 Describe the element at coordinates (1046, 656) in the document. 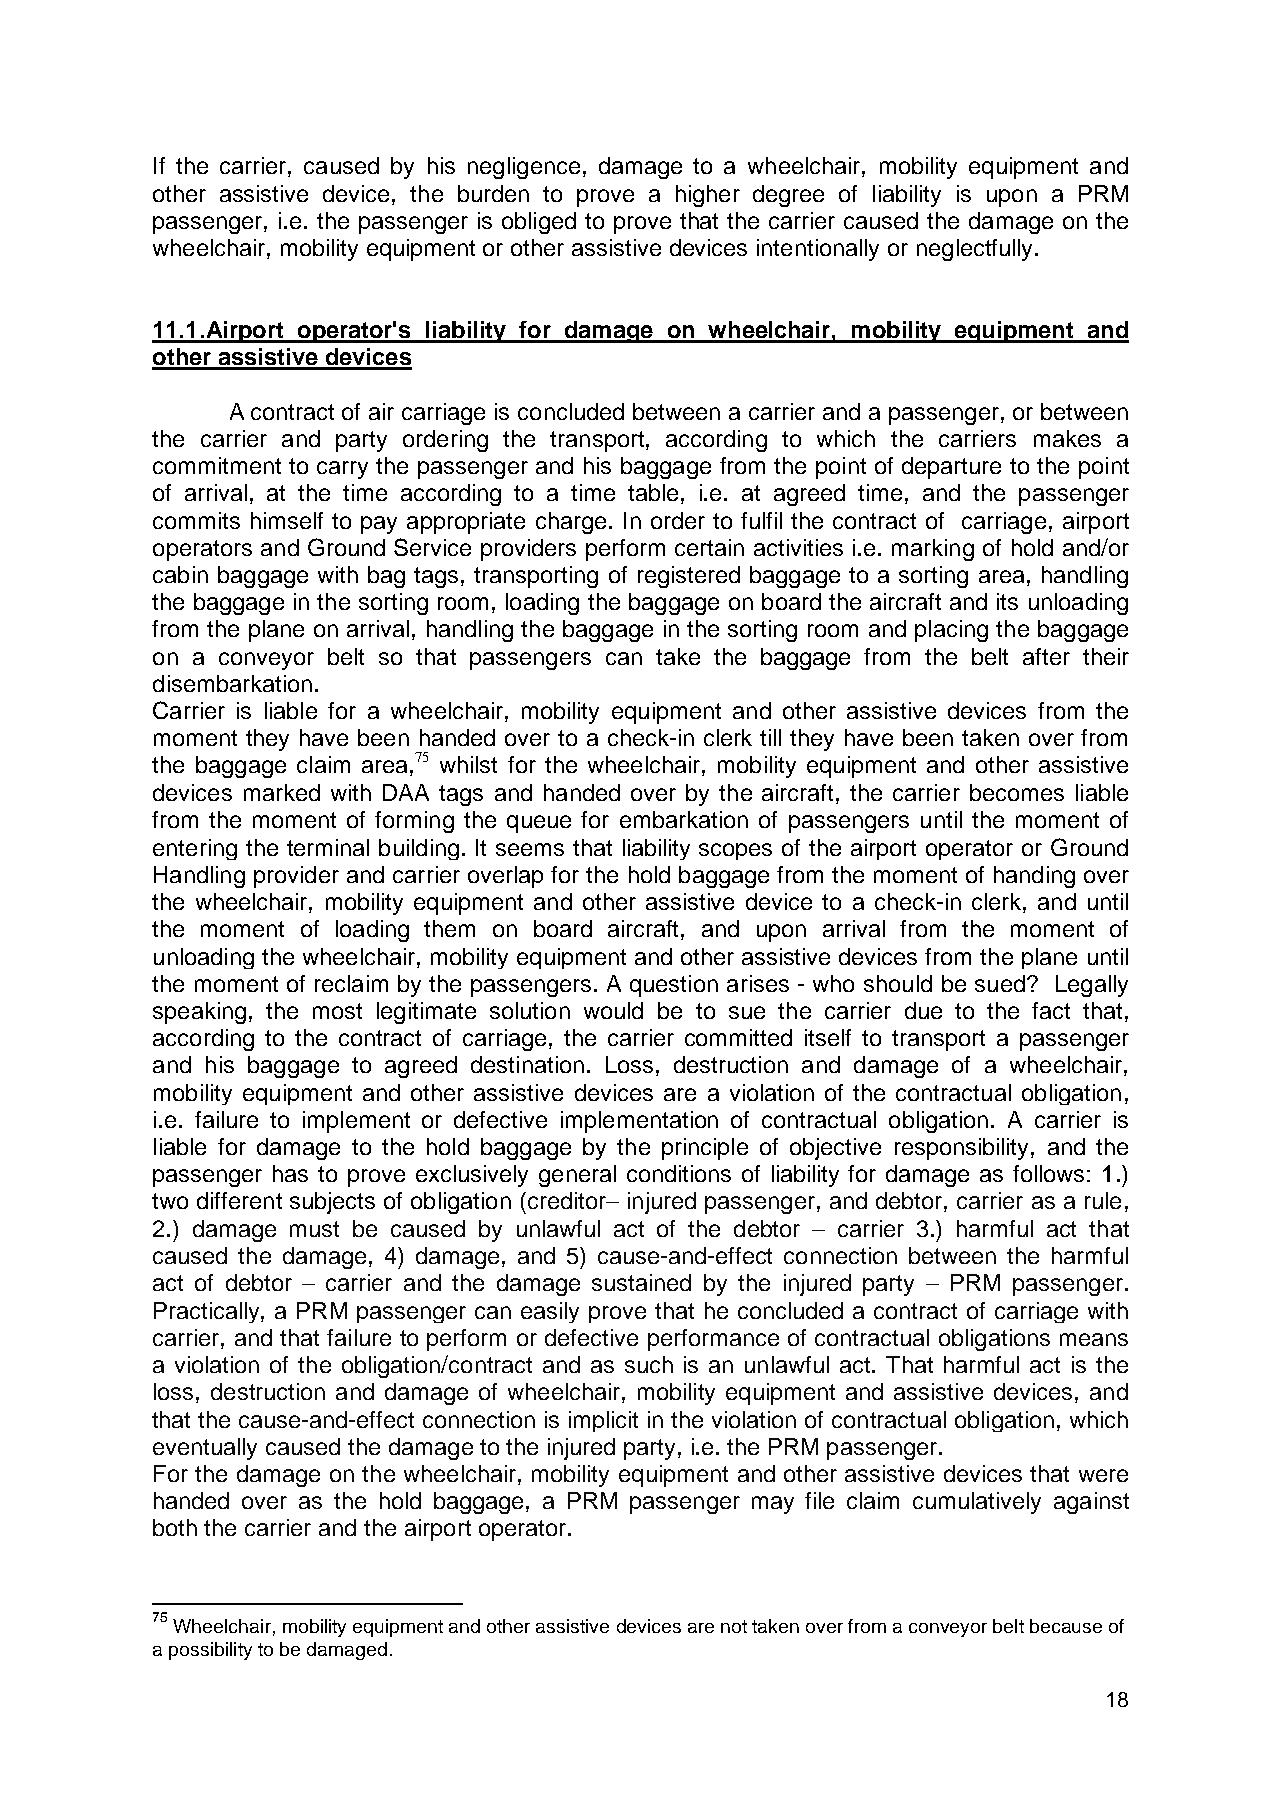

I see `after` at that location.
